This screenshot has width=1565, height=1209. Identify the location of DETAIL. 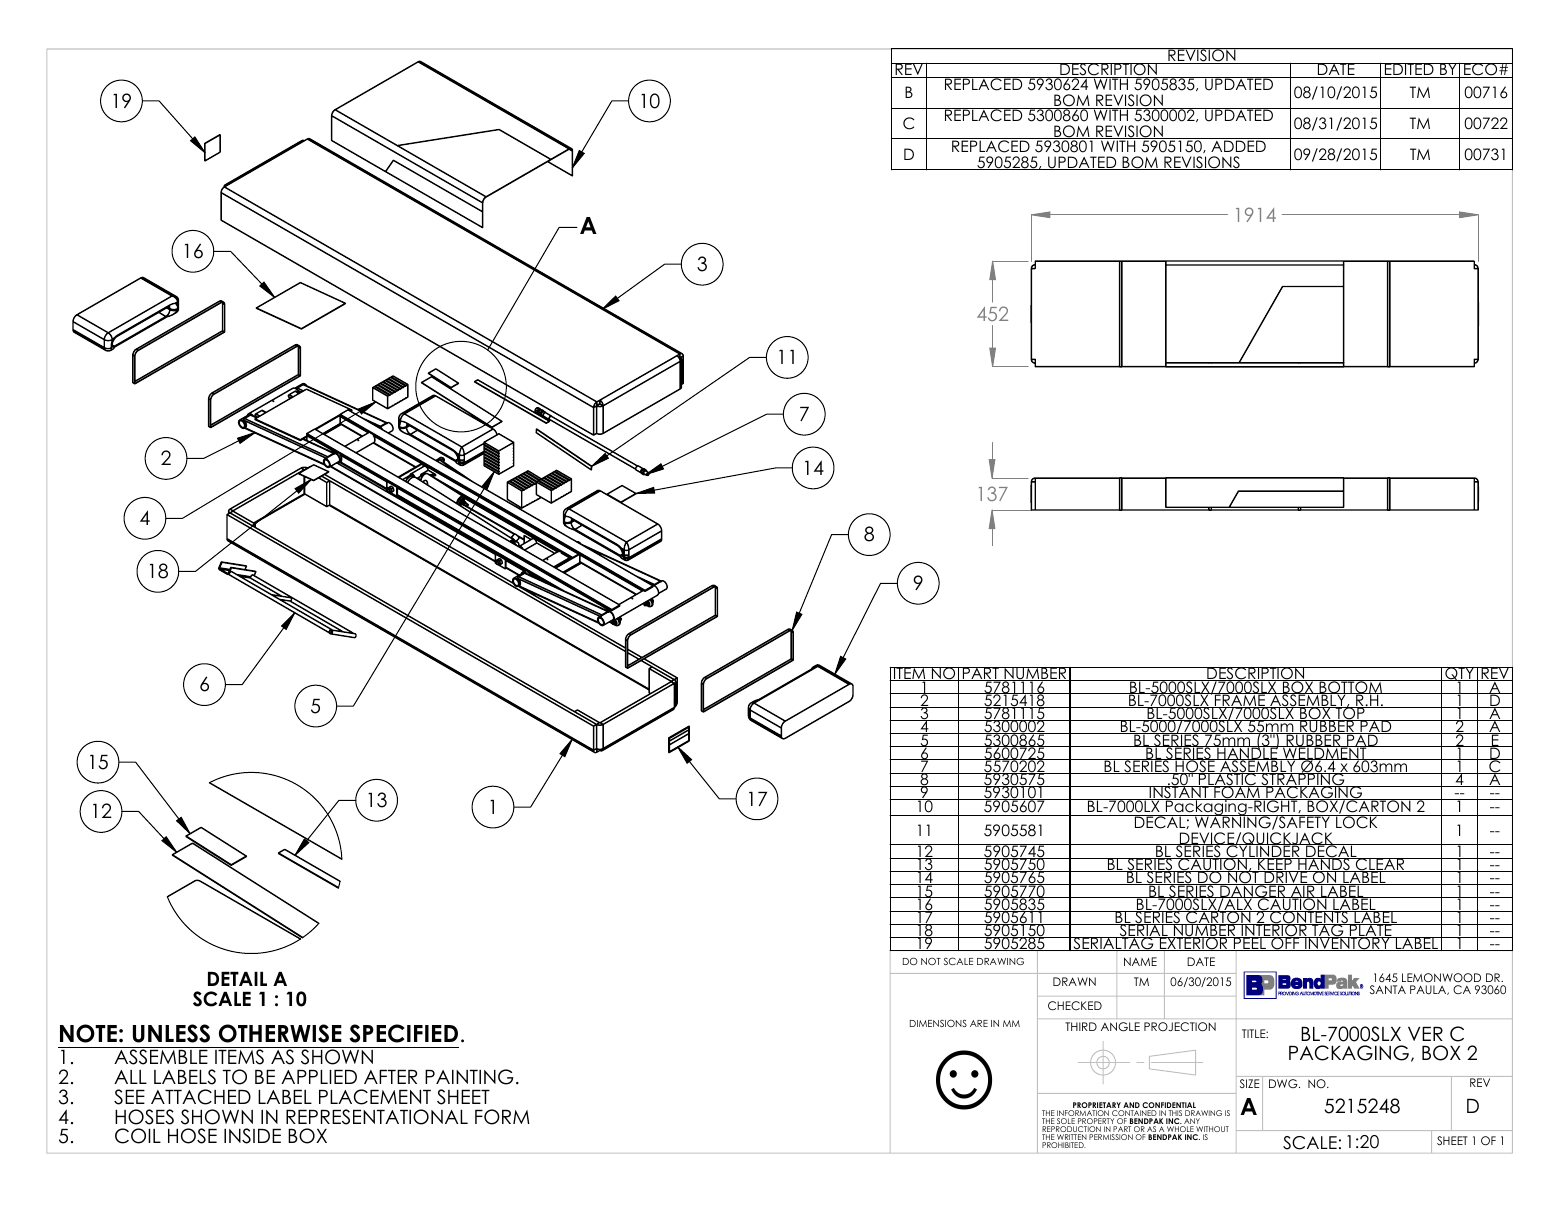
(237, 979).
